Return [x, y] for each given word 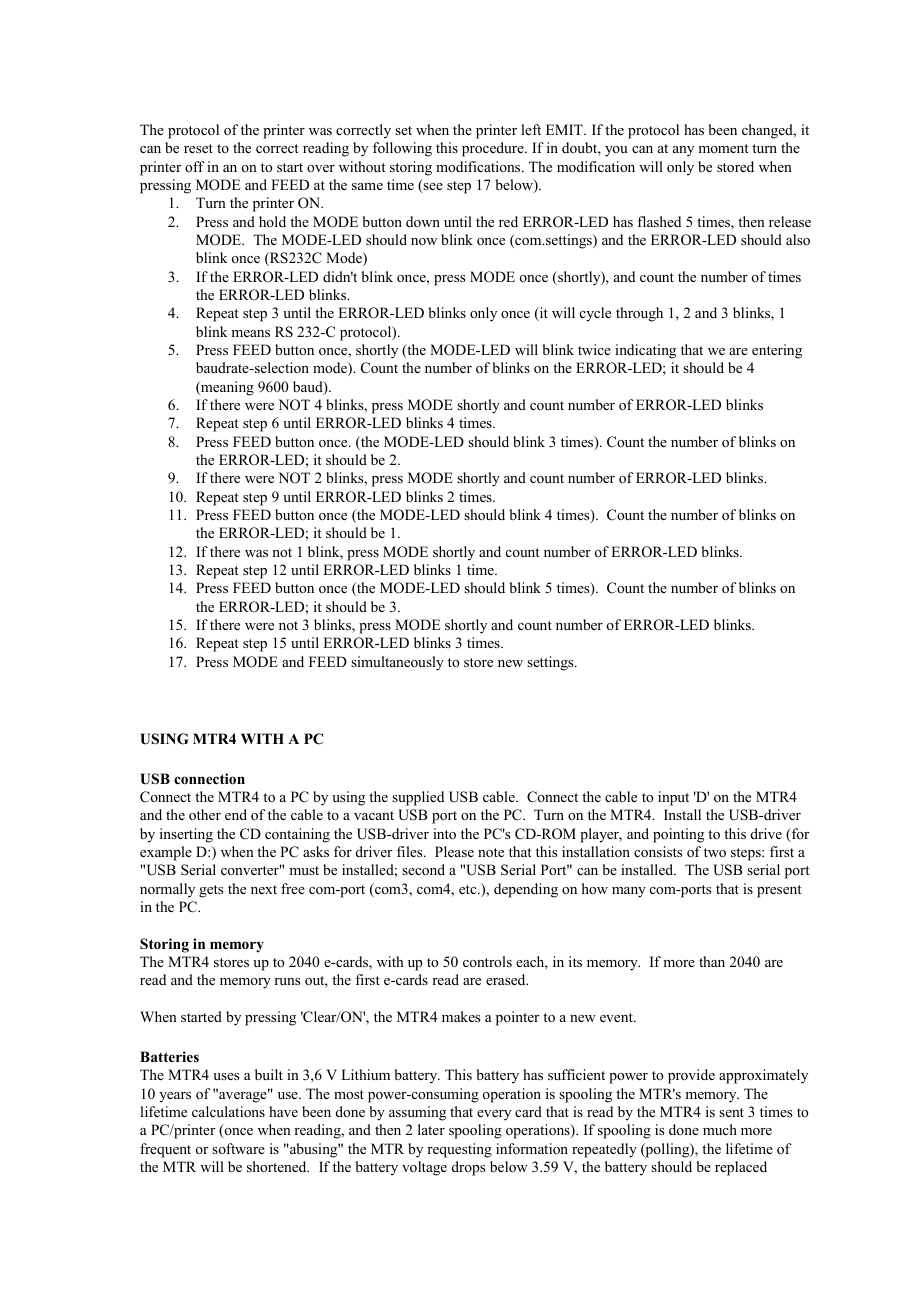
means [250, 333]
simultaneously [397, 663]
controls [487, 961]
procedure [494, 149]
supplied [418, 798]
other [205, 815]
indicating [645, 351]
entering [777, 351]
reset [198, 148]
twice [594, 349]
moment [723, 148]
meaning [226, 388]
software [238, 1148]
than [712, 961]
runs [287, 981]
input [673, 798]
